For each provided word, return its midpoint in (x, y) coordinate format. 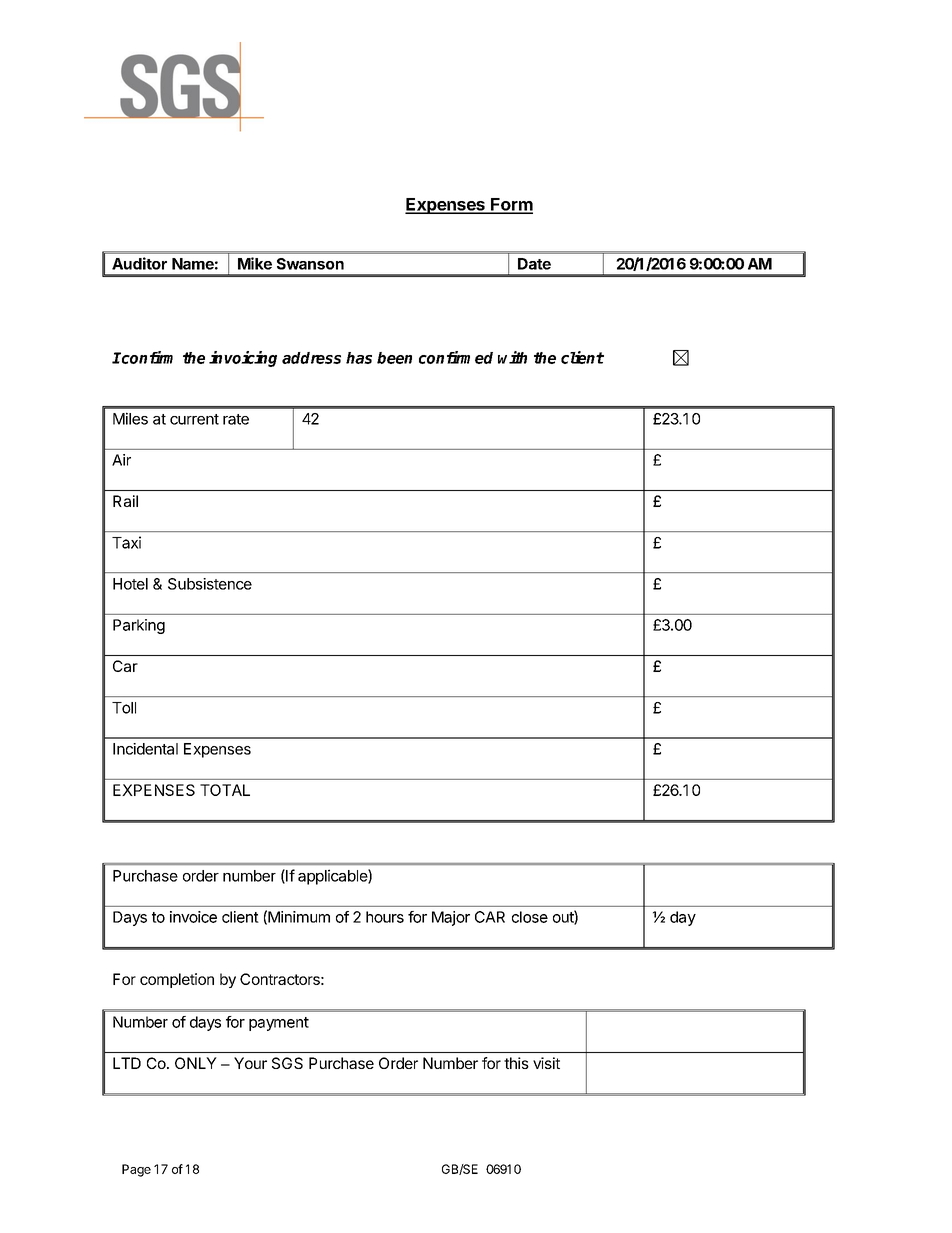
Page (136, 1170)
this (516, 1063)
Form (511, 205)
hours (385, 917)
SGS (287, 1063)
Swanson (310, 264)
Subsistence (210, 584)
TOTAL (225, 790)
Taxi (126, 542)
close (530, 917)
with (512, 357)
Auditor (139, 263)
